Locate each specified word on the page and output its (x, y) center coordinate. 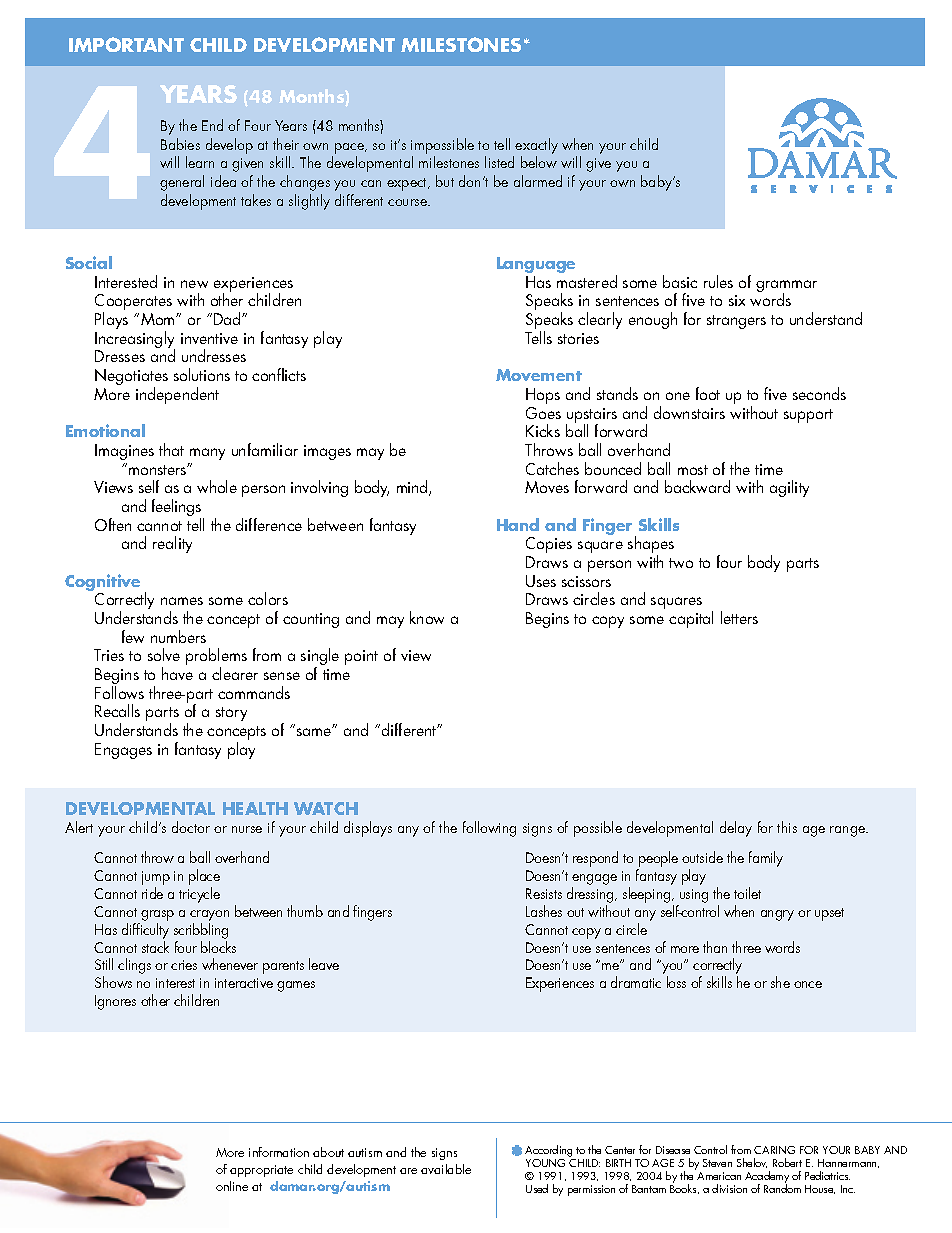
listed (499, 162)
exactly (536, 146)
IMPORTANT (126, 44)
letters (739, 617)
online (232, 1186)
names (182, 601)
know (427, 617)
